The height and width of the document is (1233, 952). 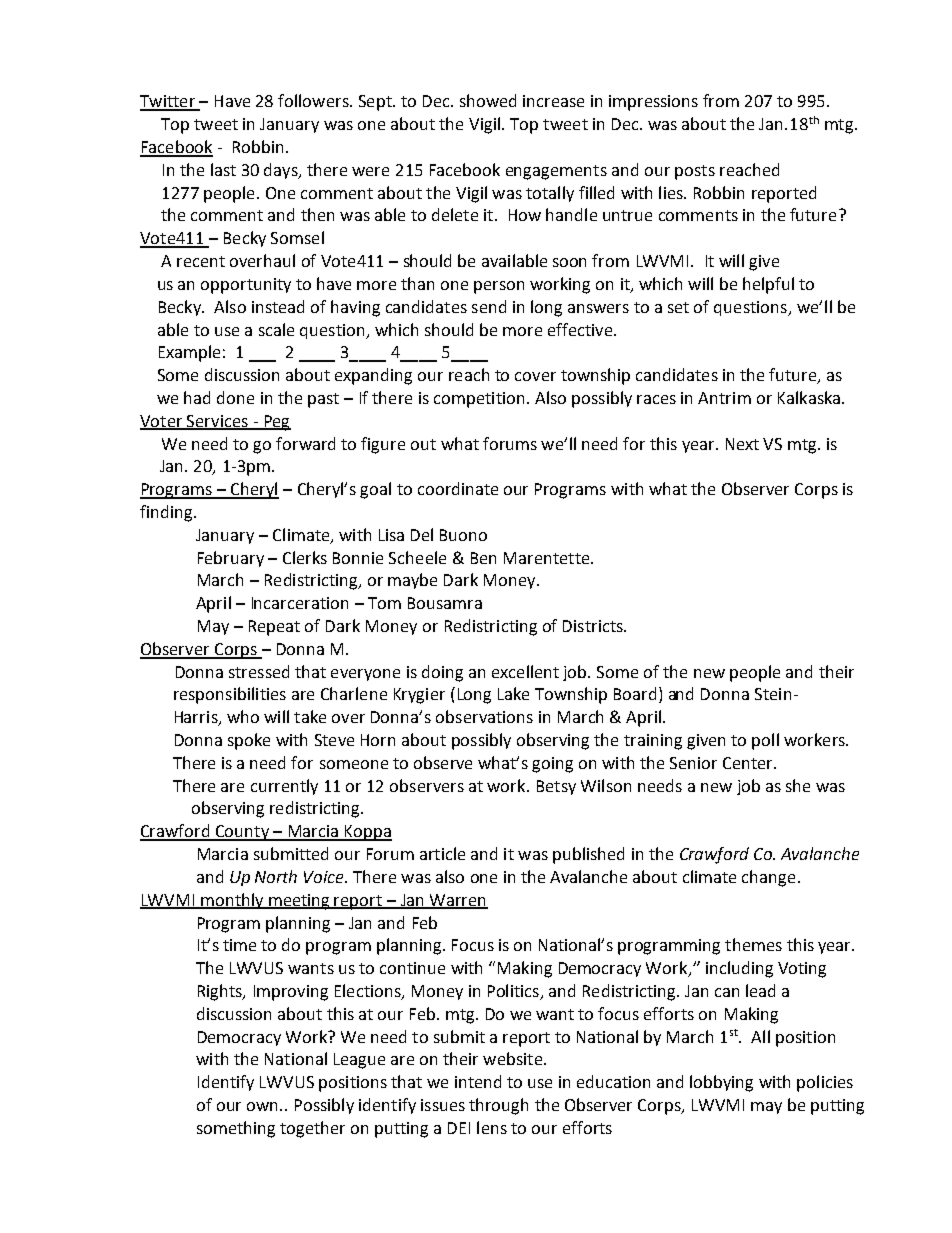 What do you see at coordinates (312, 1129) in the document?
I see `together` at bounding box center [312, 1129].
